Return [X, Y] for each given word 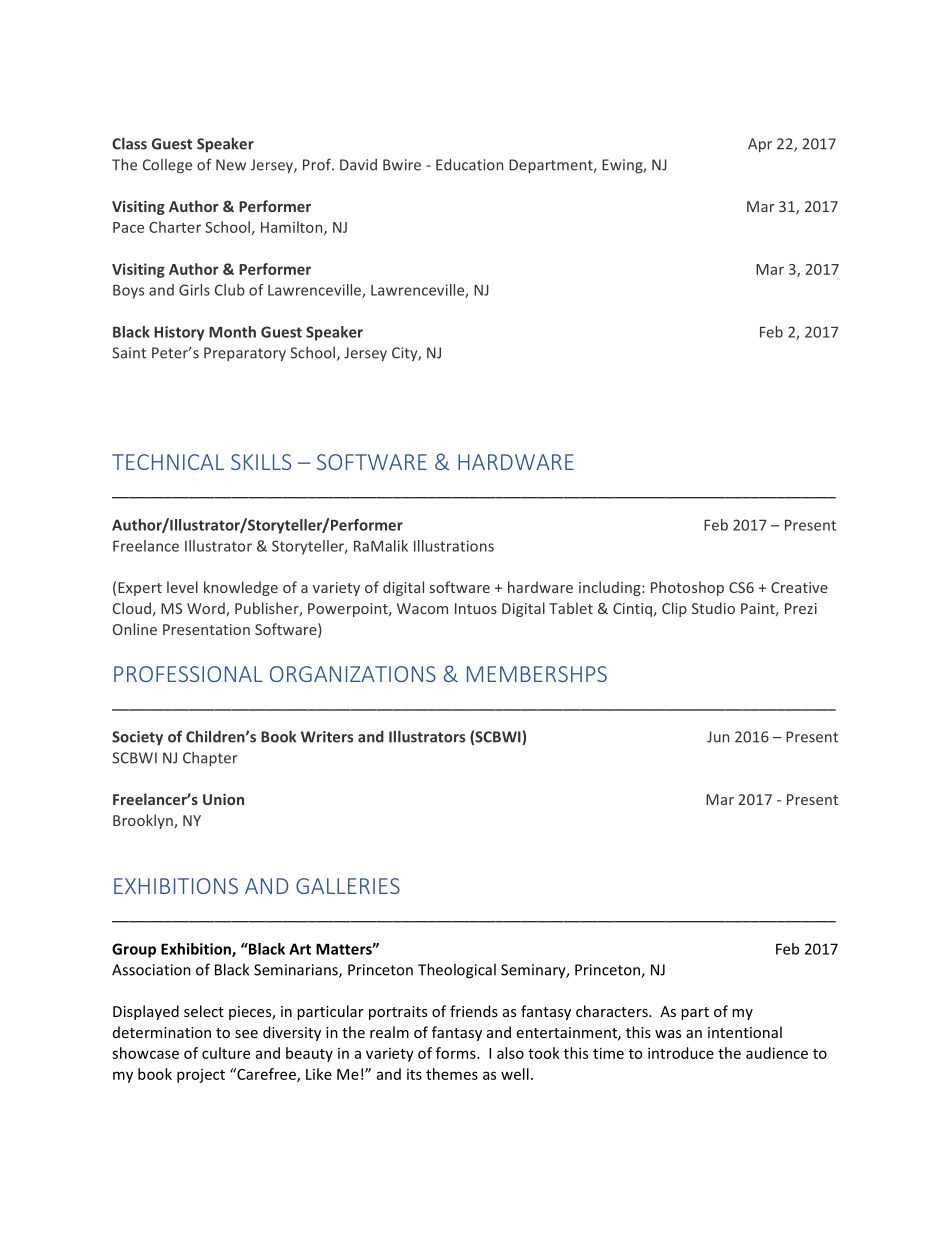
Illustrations [454, 546]
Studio [713, 608]
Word [207, 609]
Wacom [422, 608]
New [231, 165]
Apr [760, 145]
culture [226, 1053]
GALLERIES [348, 886]
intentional [745, 1032]
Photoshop [687, 588]
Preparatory [245, 354]
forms [457, 1053]
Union [223, 799]
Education [469, 164]
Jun [718, 737]
